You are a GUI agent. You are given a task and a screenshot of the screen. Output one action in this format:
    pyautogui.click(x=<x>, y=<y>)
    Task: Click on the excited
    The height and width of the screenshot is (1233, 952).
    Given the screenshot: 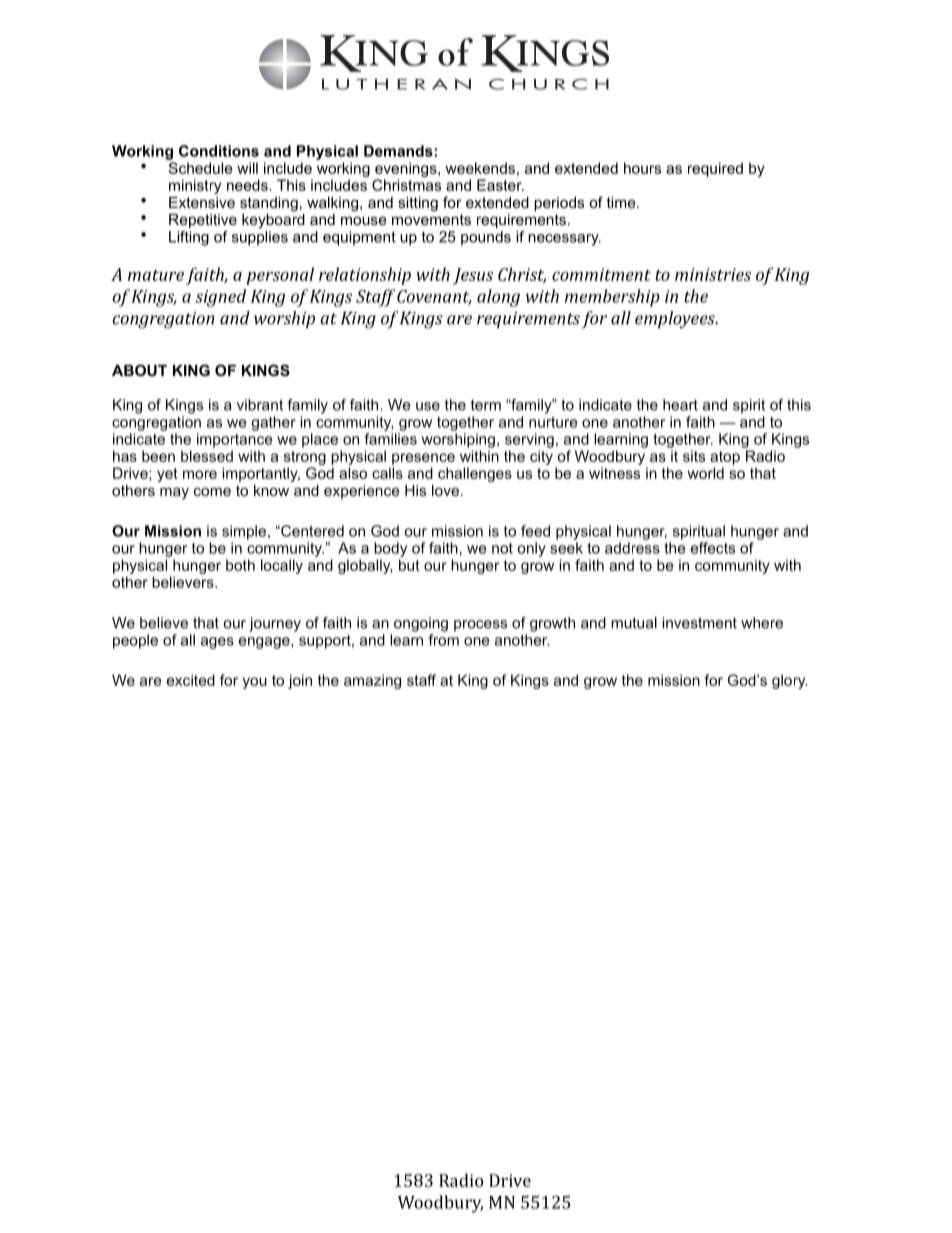 What is the action you would take?
    pyautogui.click(x=191, y=680)
